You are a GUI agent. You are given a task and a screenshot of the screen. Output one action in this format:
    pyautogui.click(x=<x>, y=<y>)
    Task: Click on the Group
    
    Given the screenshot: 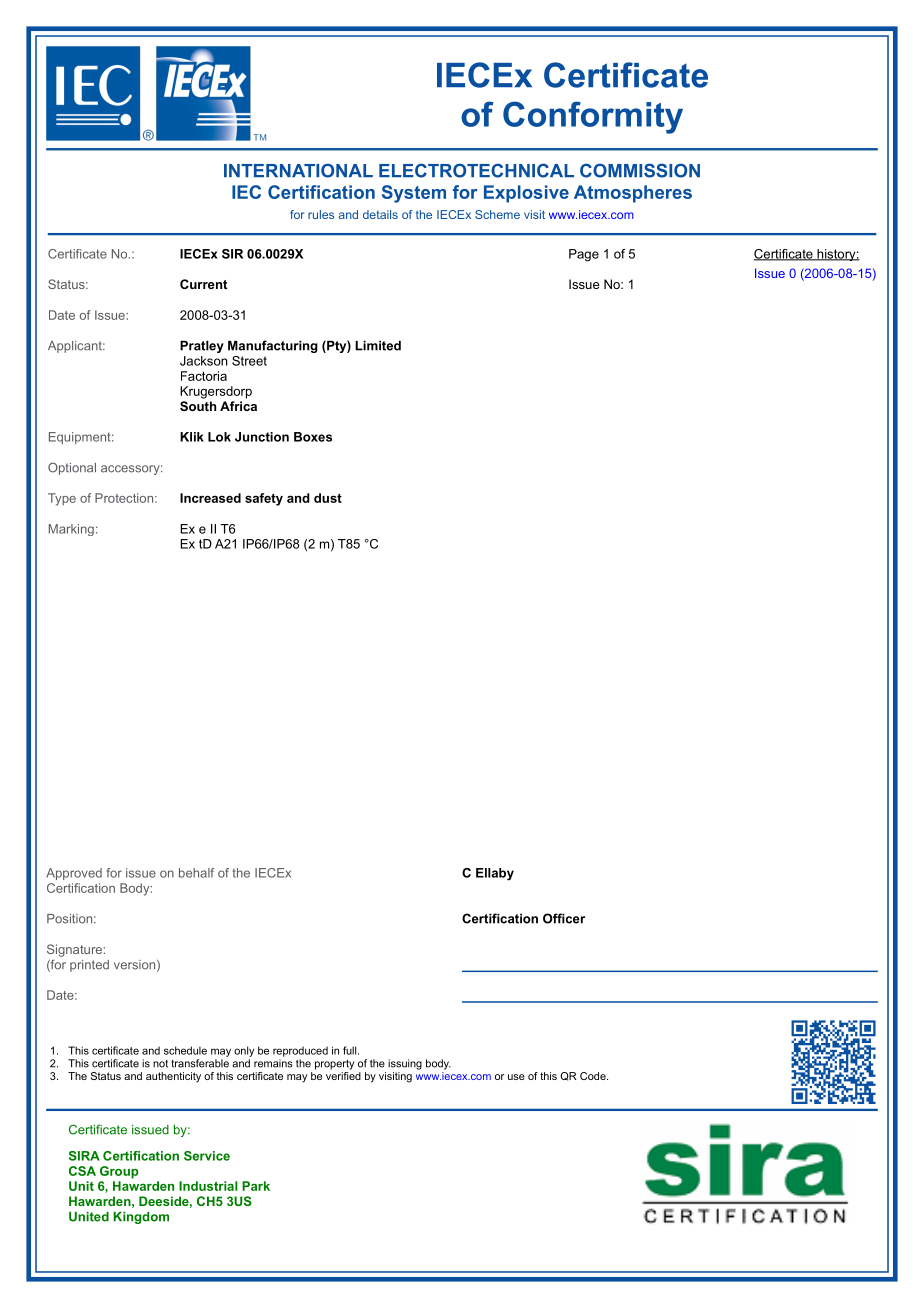 What is the action you would take?
    pyautogui.click(x=119, y=1172)
